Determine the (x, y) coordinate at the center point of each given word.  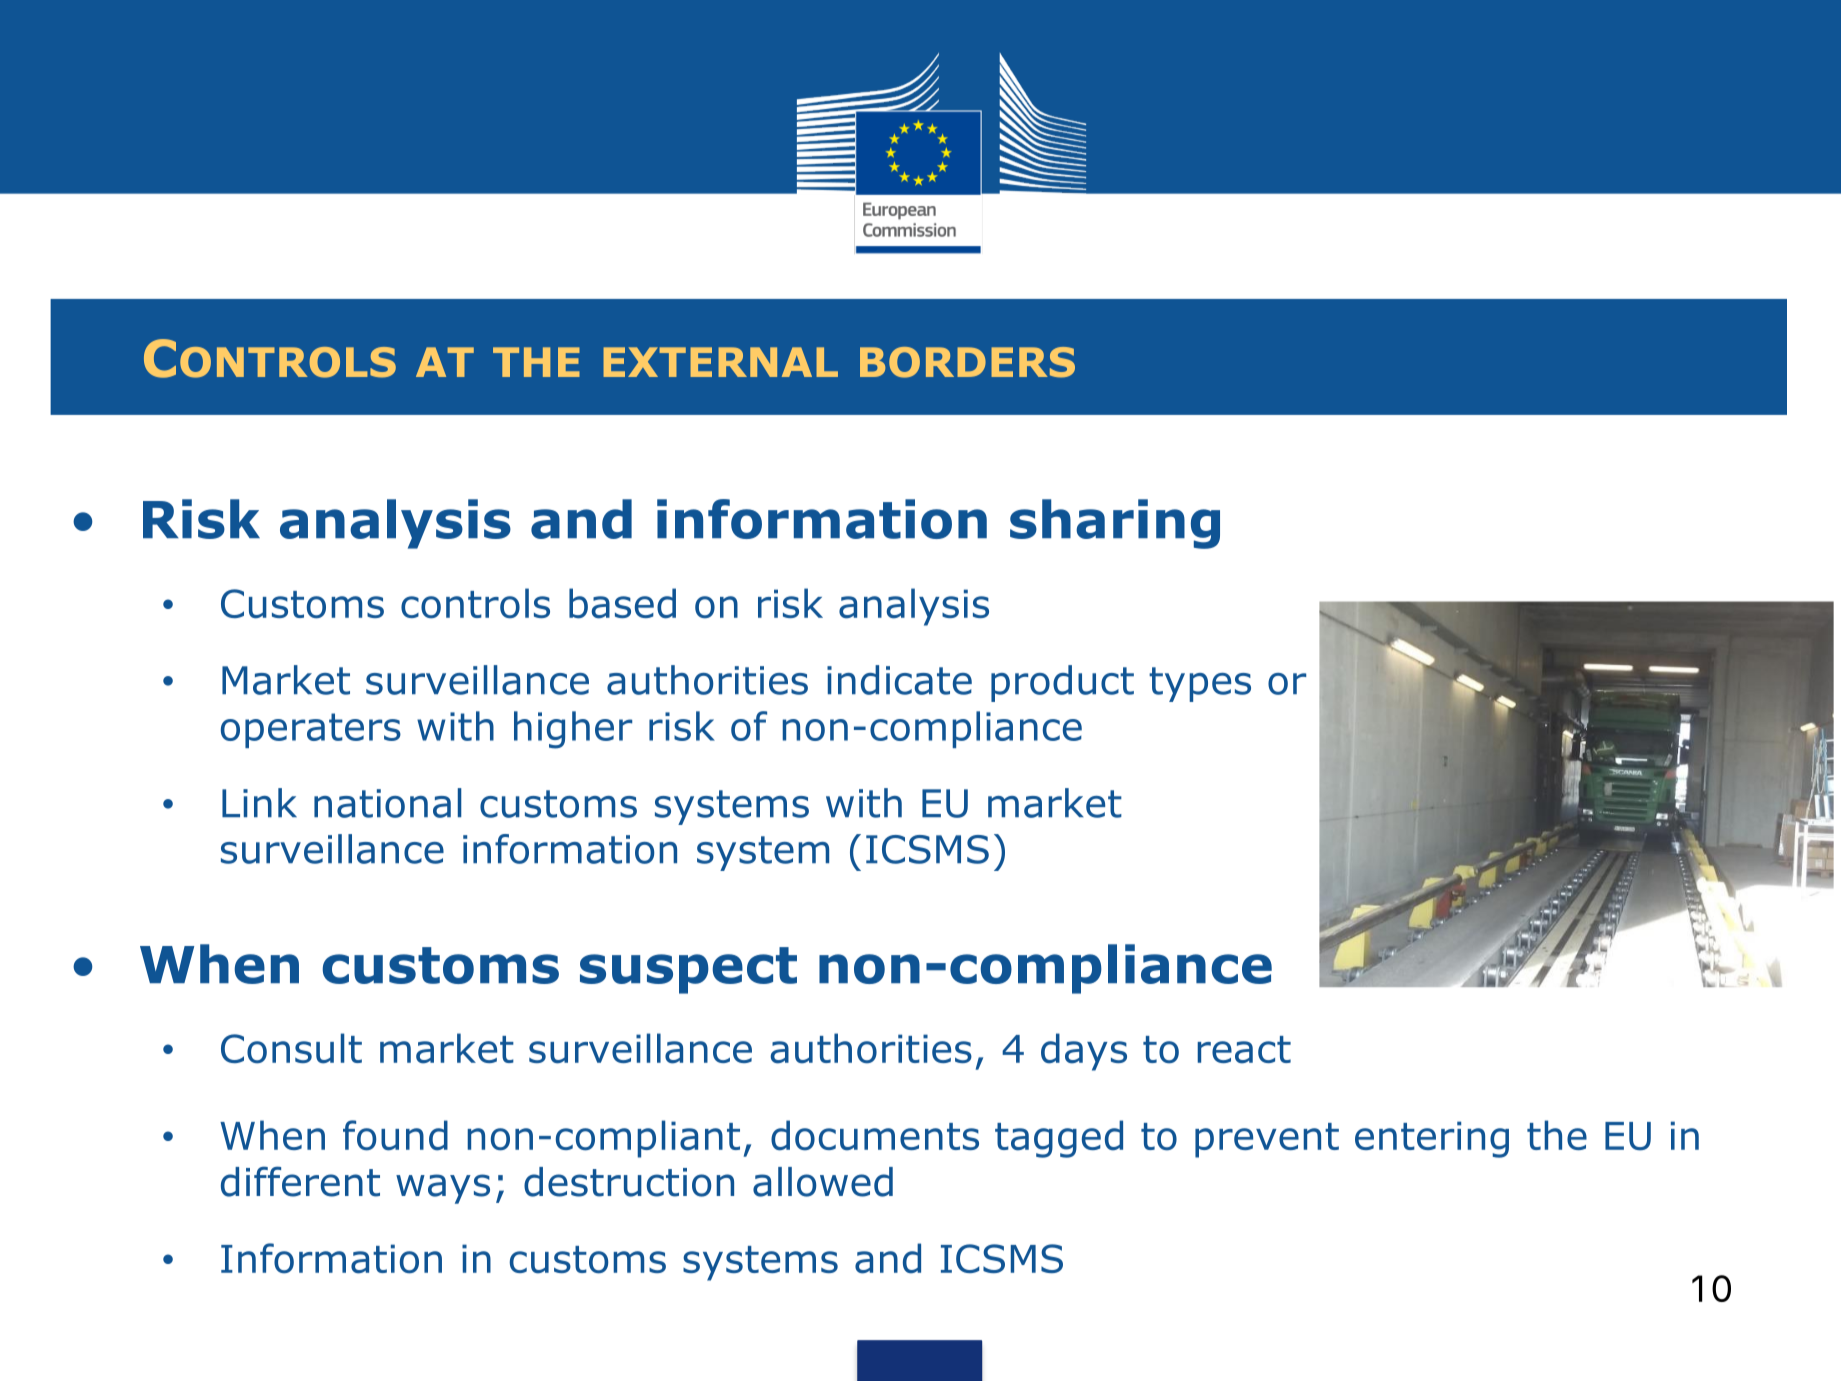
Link (259, 802)
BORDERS (967, 362)
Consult (291, 1048)
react (1244, 1050)
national (388, 803)
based (622, 603)
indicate (899, 680)
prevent (1267, 1140)
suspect (688, 970)
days (1084, 1052)
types (1200, 684)
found (395, 1135)
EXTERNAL (720, 362)
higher (573, 730)
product (1062, 683)
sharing (1115, 524)
